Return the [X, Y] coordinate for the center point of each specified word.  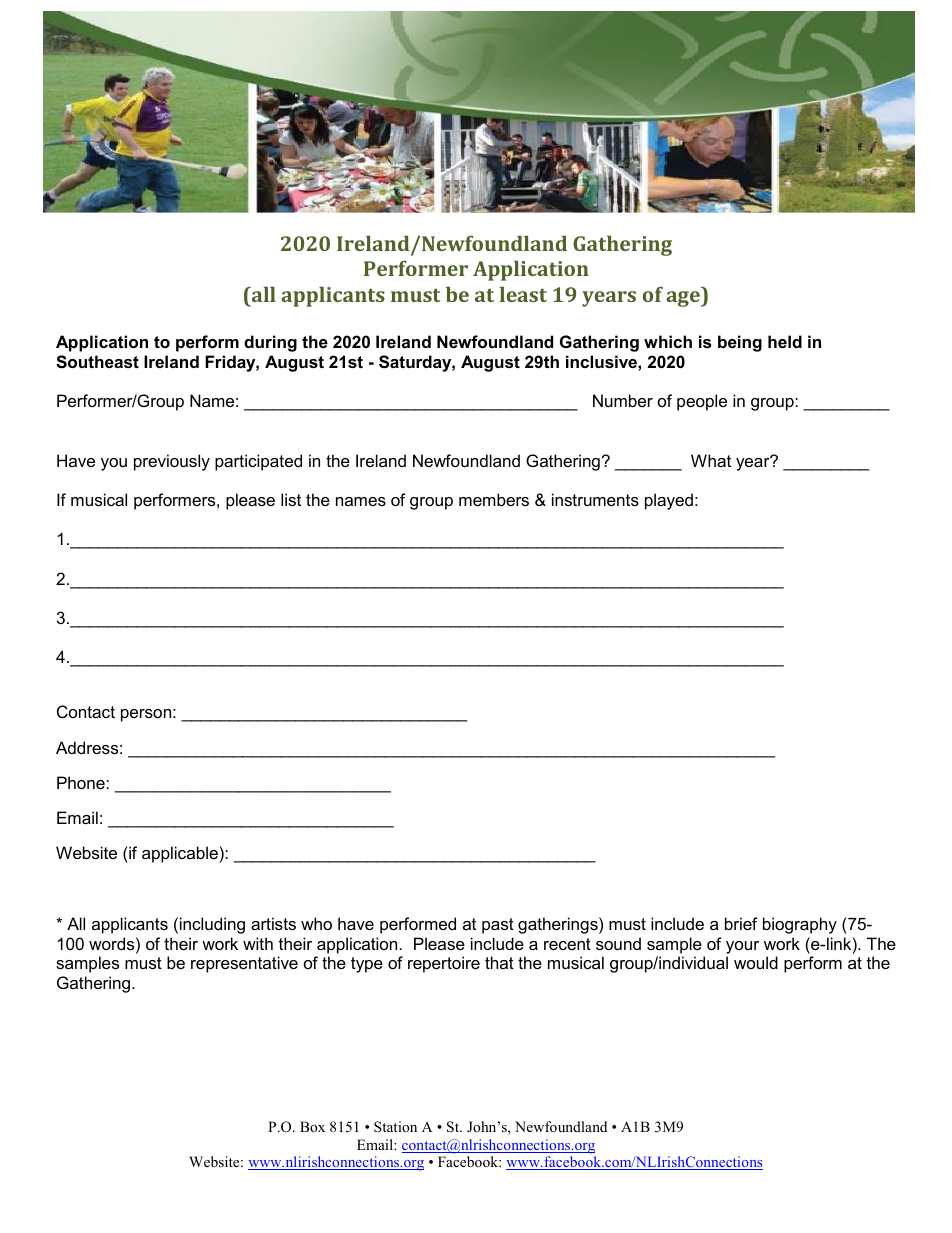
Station [395, 1127]
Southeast [97, 362]
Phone [82, 782]
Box [312, 1126]
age [684, 299]
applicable [180, 854]
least [523, 294]
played [669, 501]
